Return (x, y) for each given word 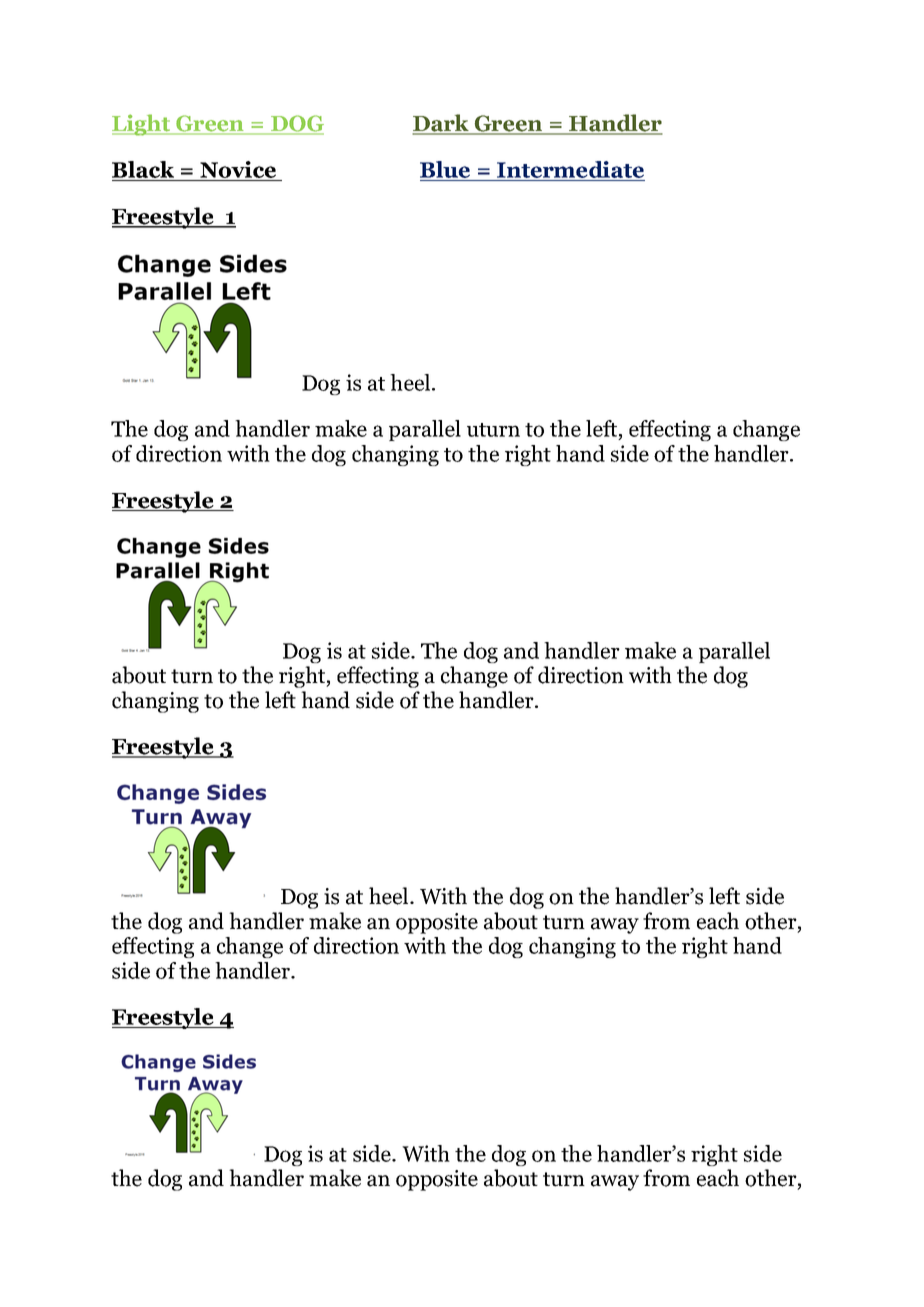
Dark (442, 124)
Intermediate (570, 171)
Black (144, 171)
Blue (446, 171)
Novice (238, 171)
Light (142, 125)
